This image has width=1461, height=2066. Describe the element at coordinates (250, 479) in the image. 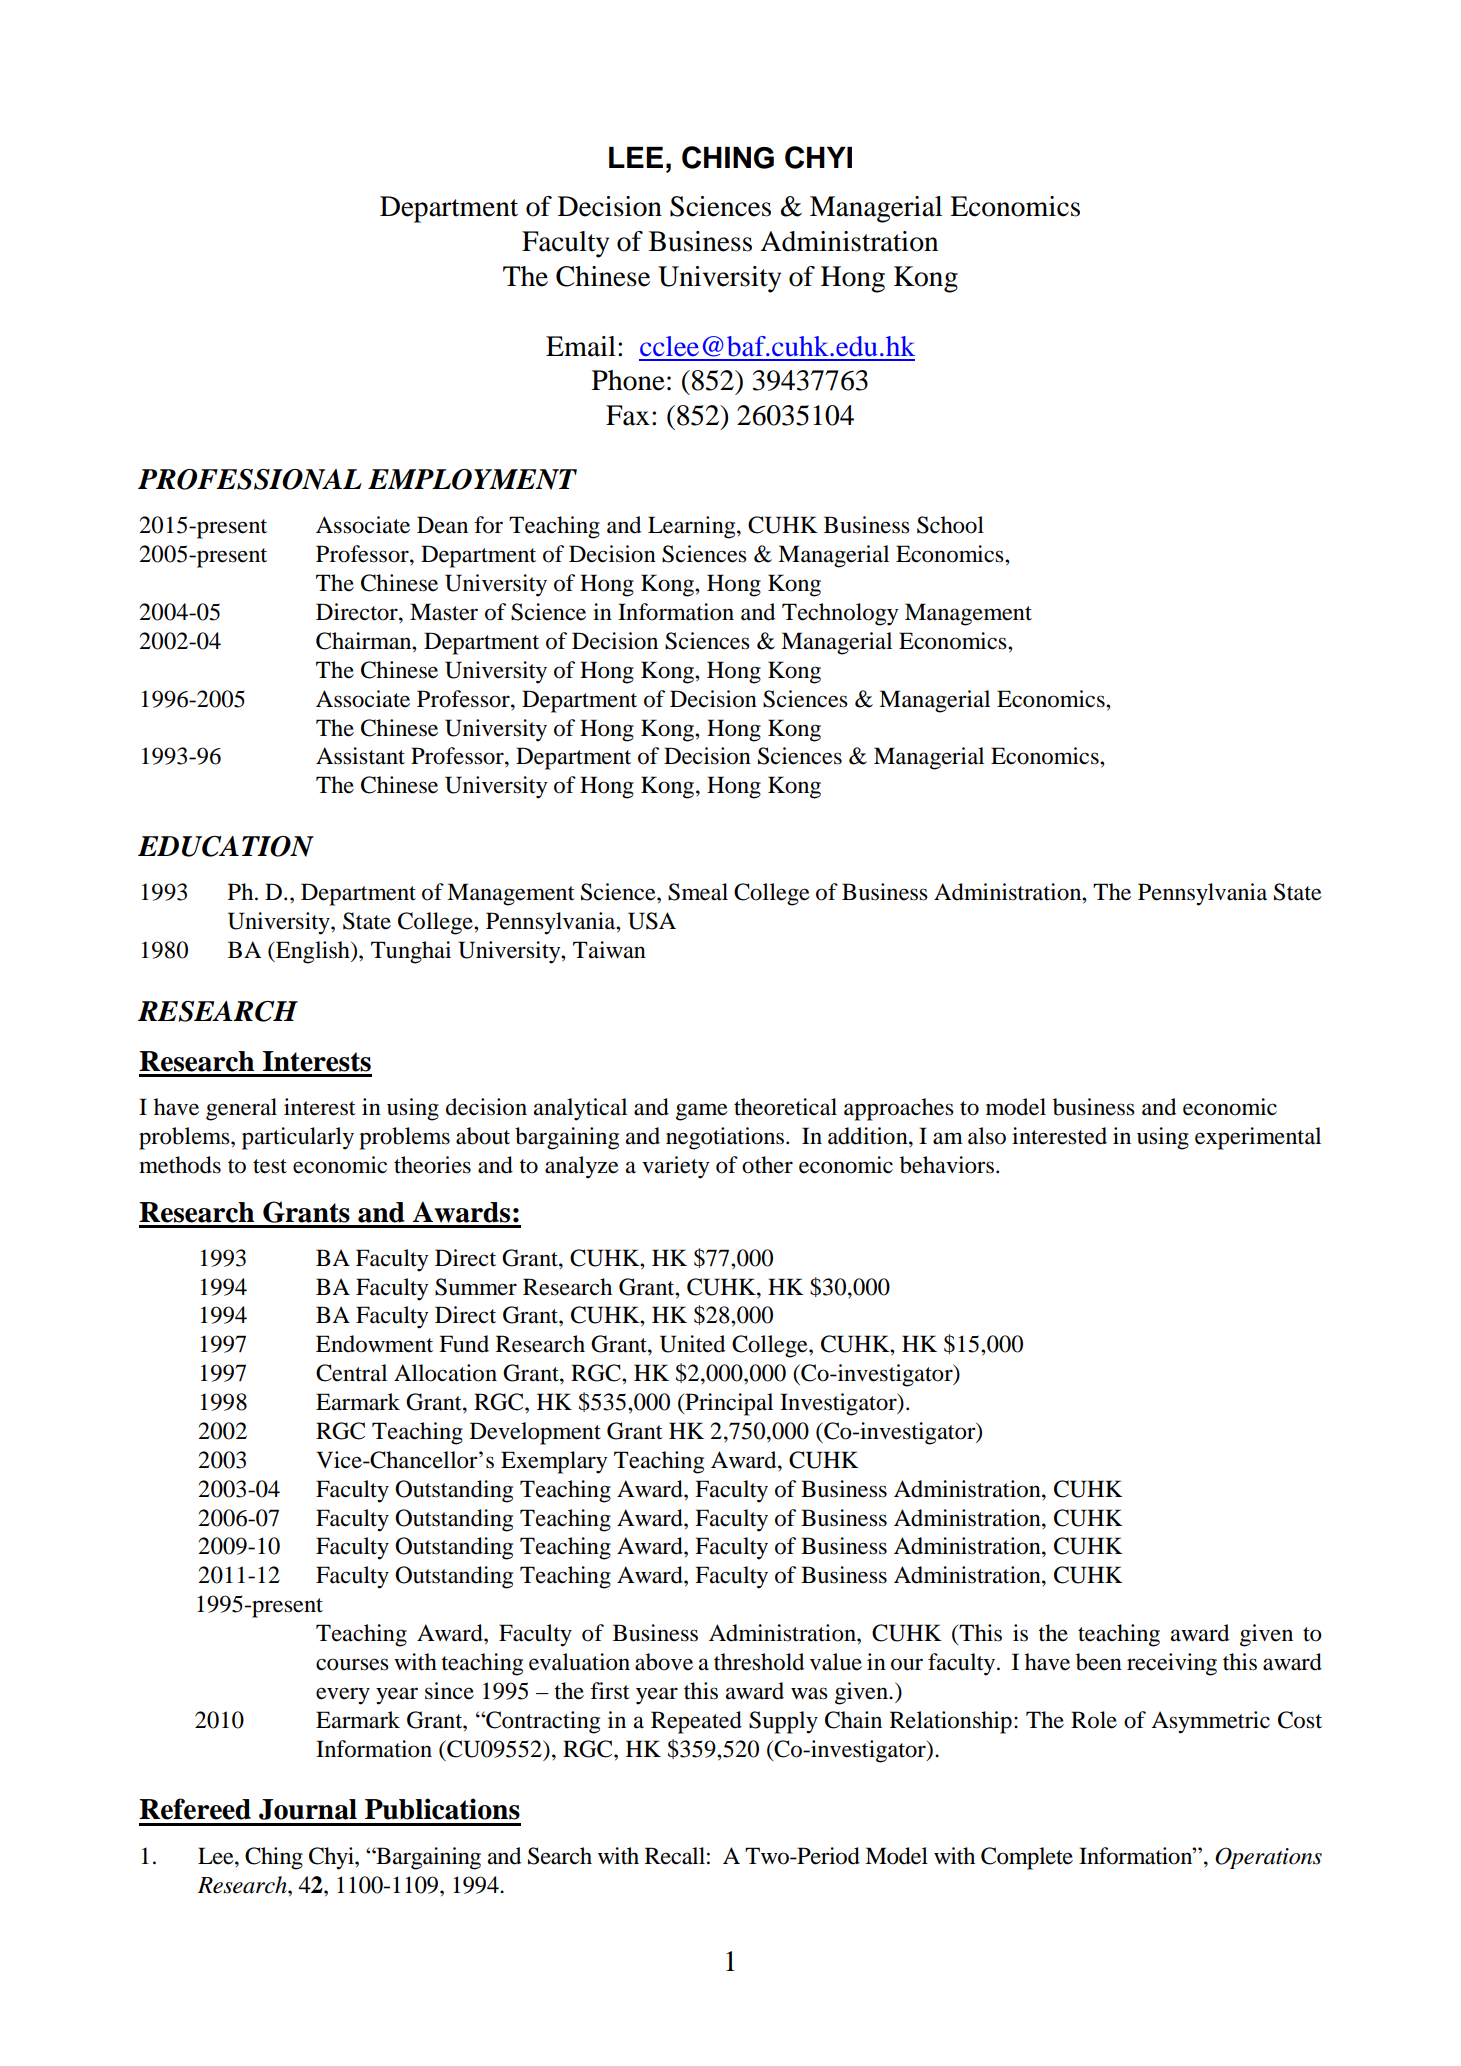

I see `PROFESSIONAL` at that location.
